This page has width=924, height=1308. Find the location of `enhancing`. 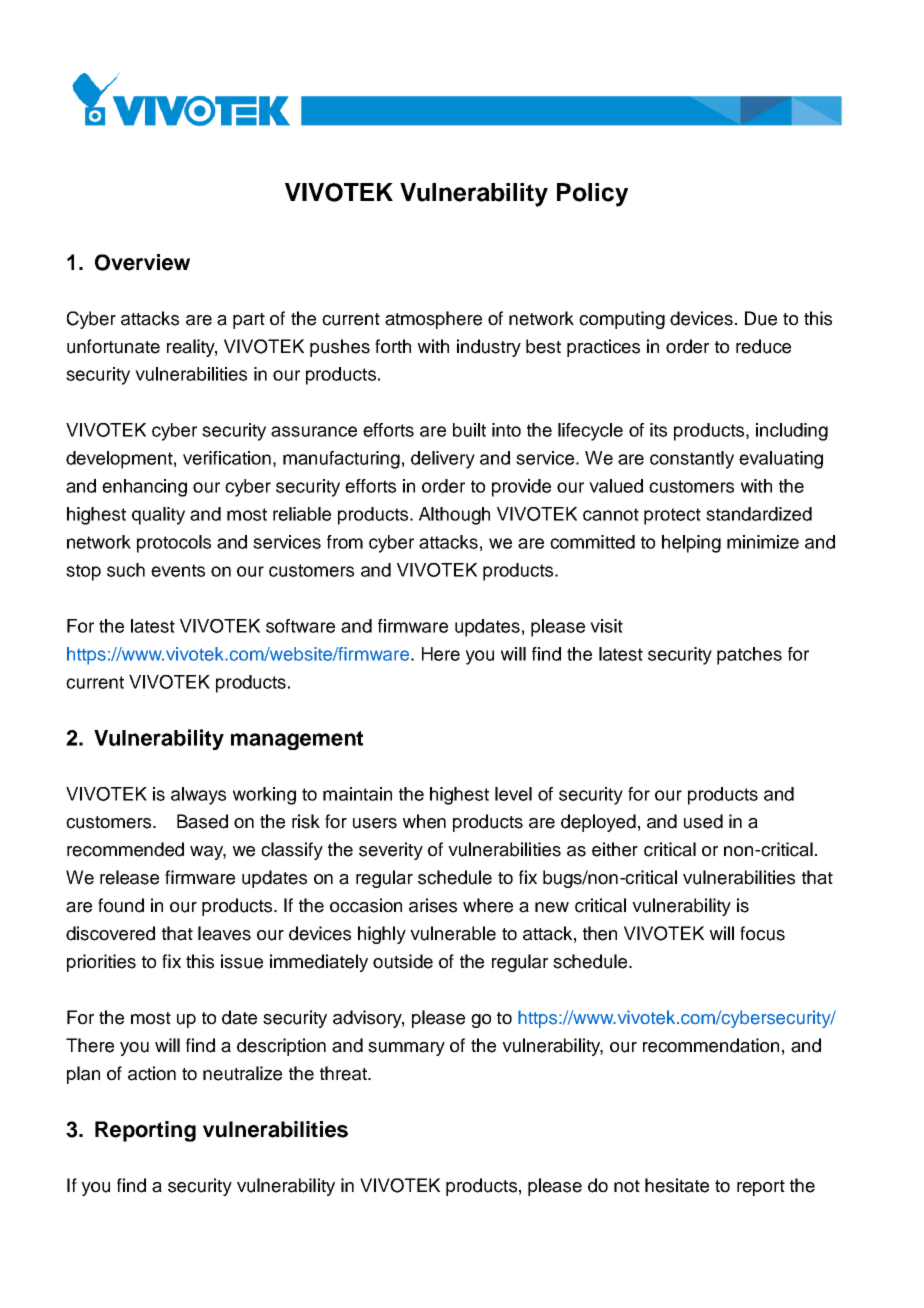

enhancing is located at coordinates (144, 488).
